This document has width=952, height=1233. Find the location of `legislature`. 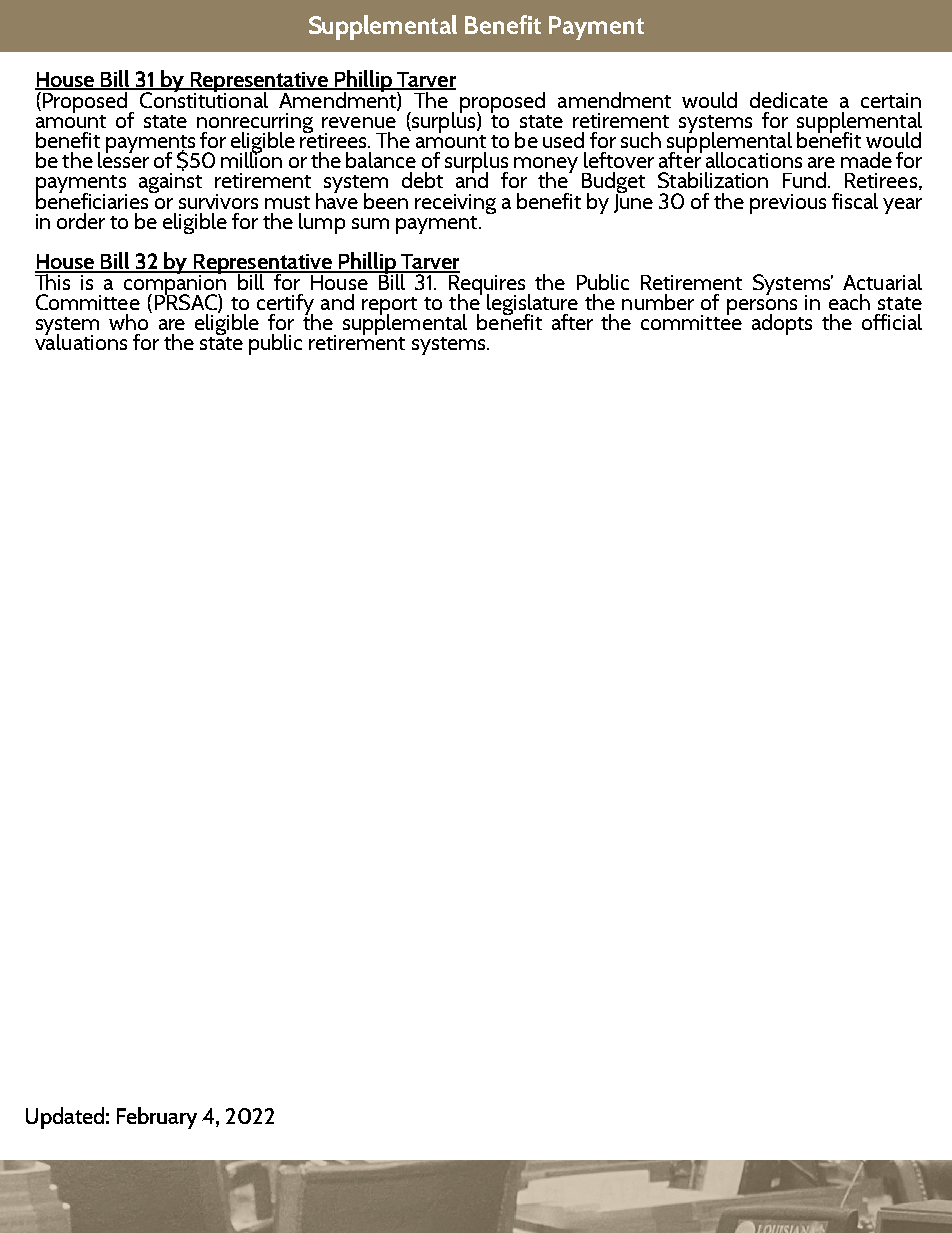

legislature is located at coordinates (532, 306).
